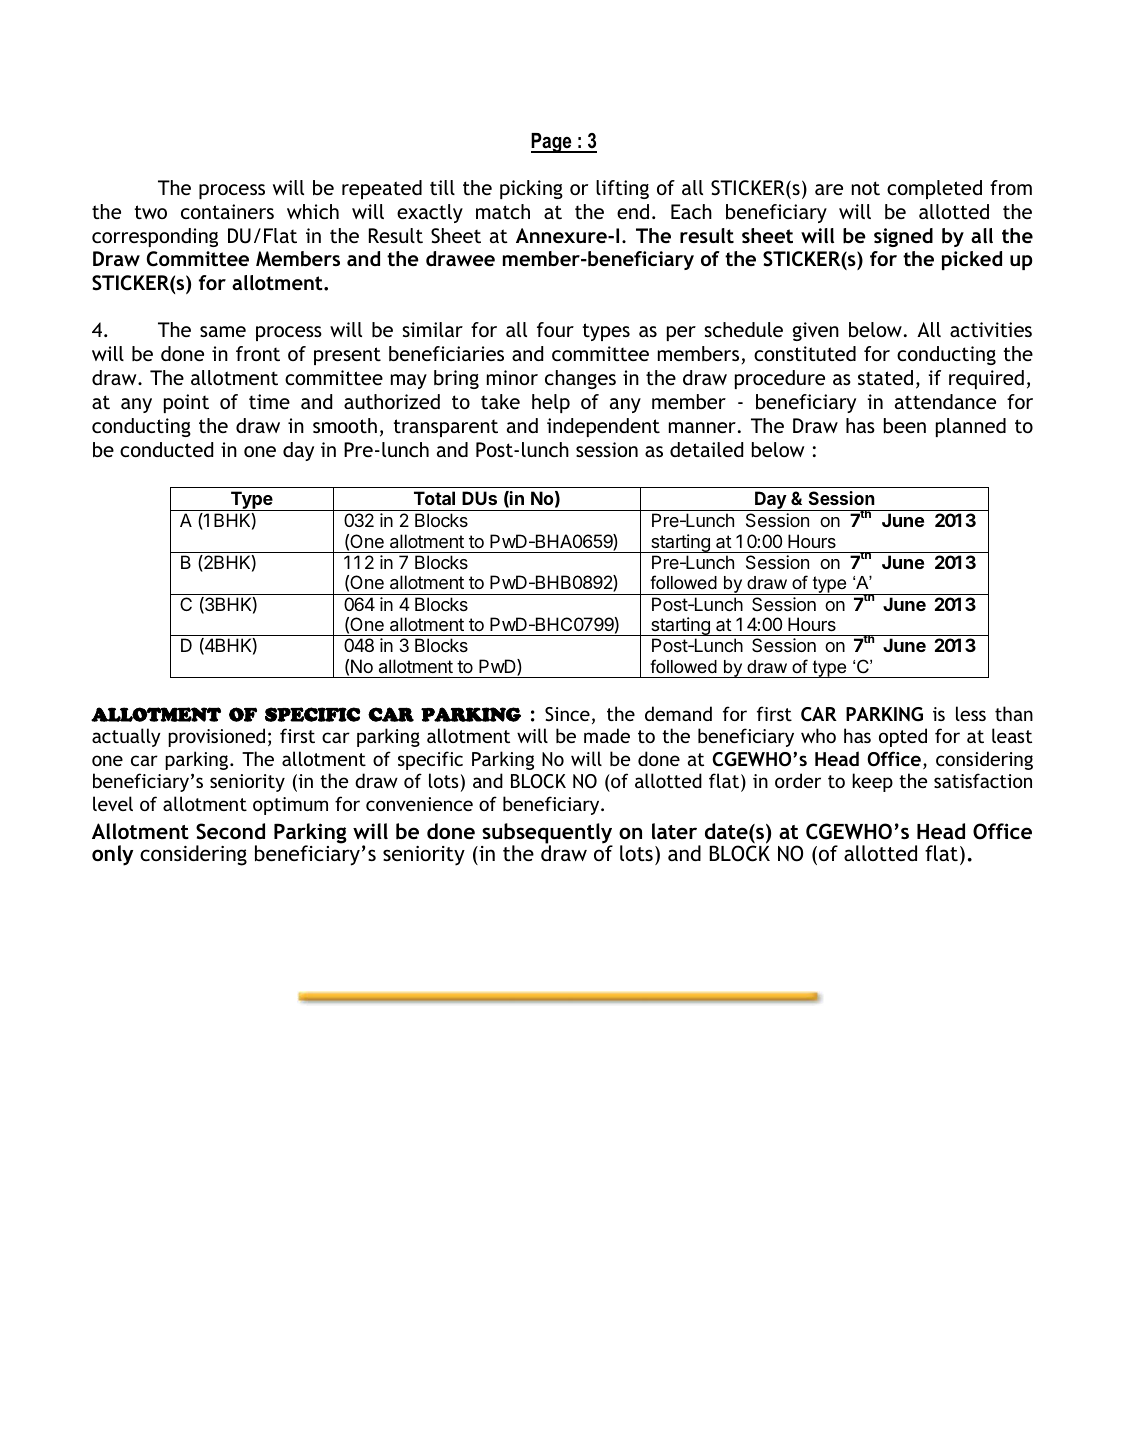 Image resolution: width=1123 pixels, height=1453 pixels. I want to click on Second, so click(230, 831).
